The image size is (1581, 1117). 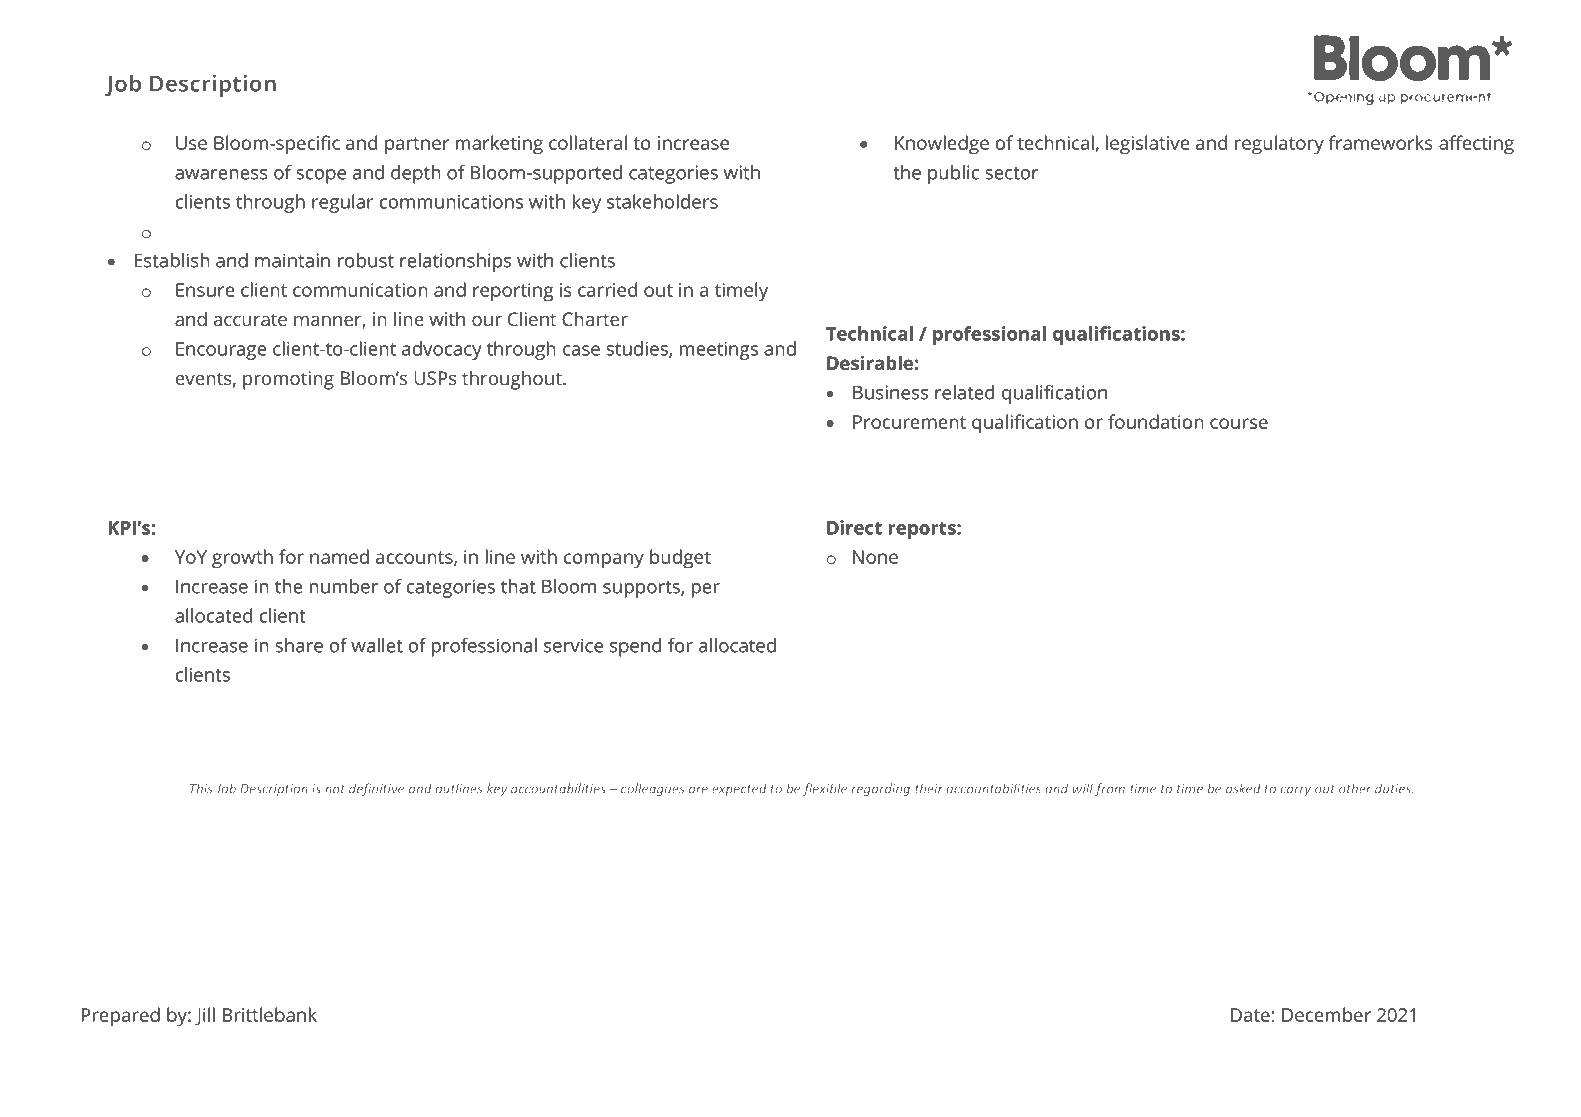 I want to click on promoting, so click(x=288, y=380).
